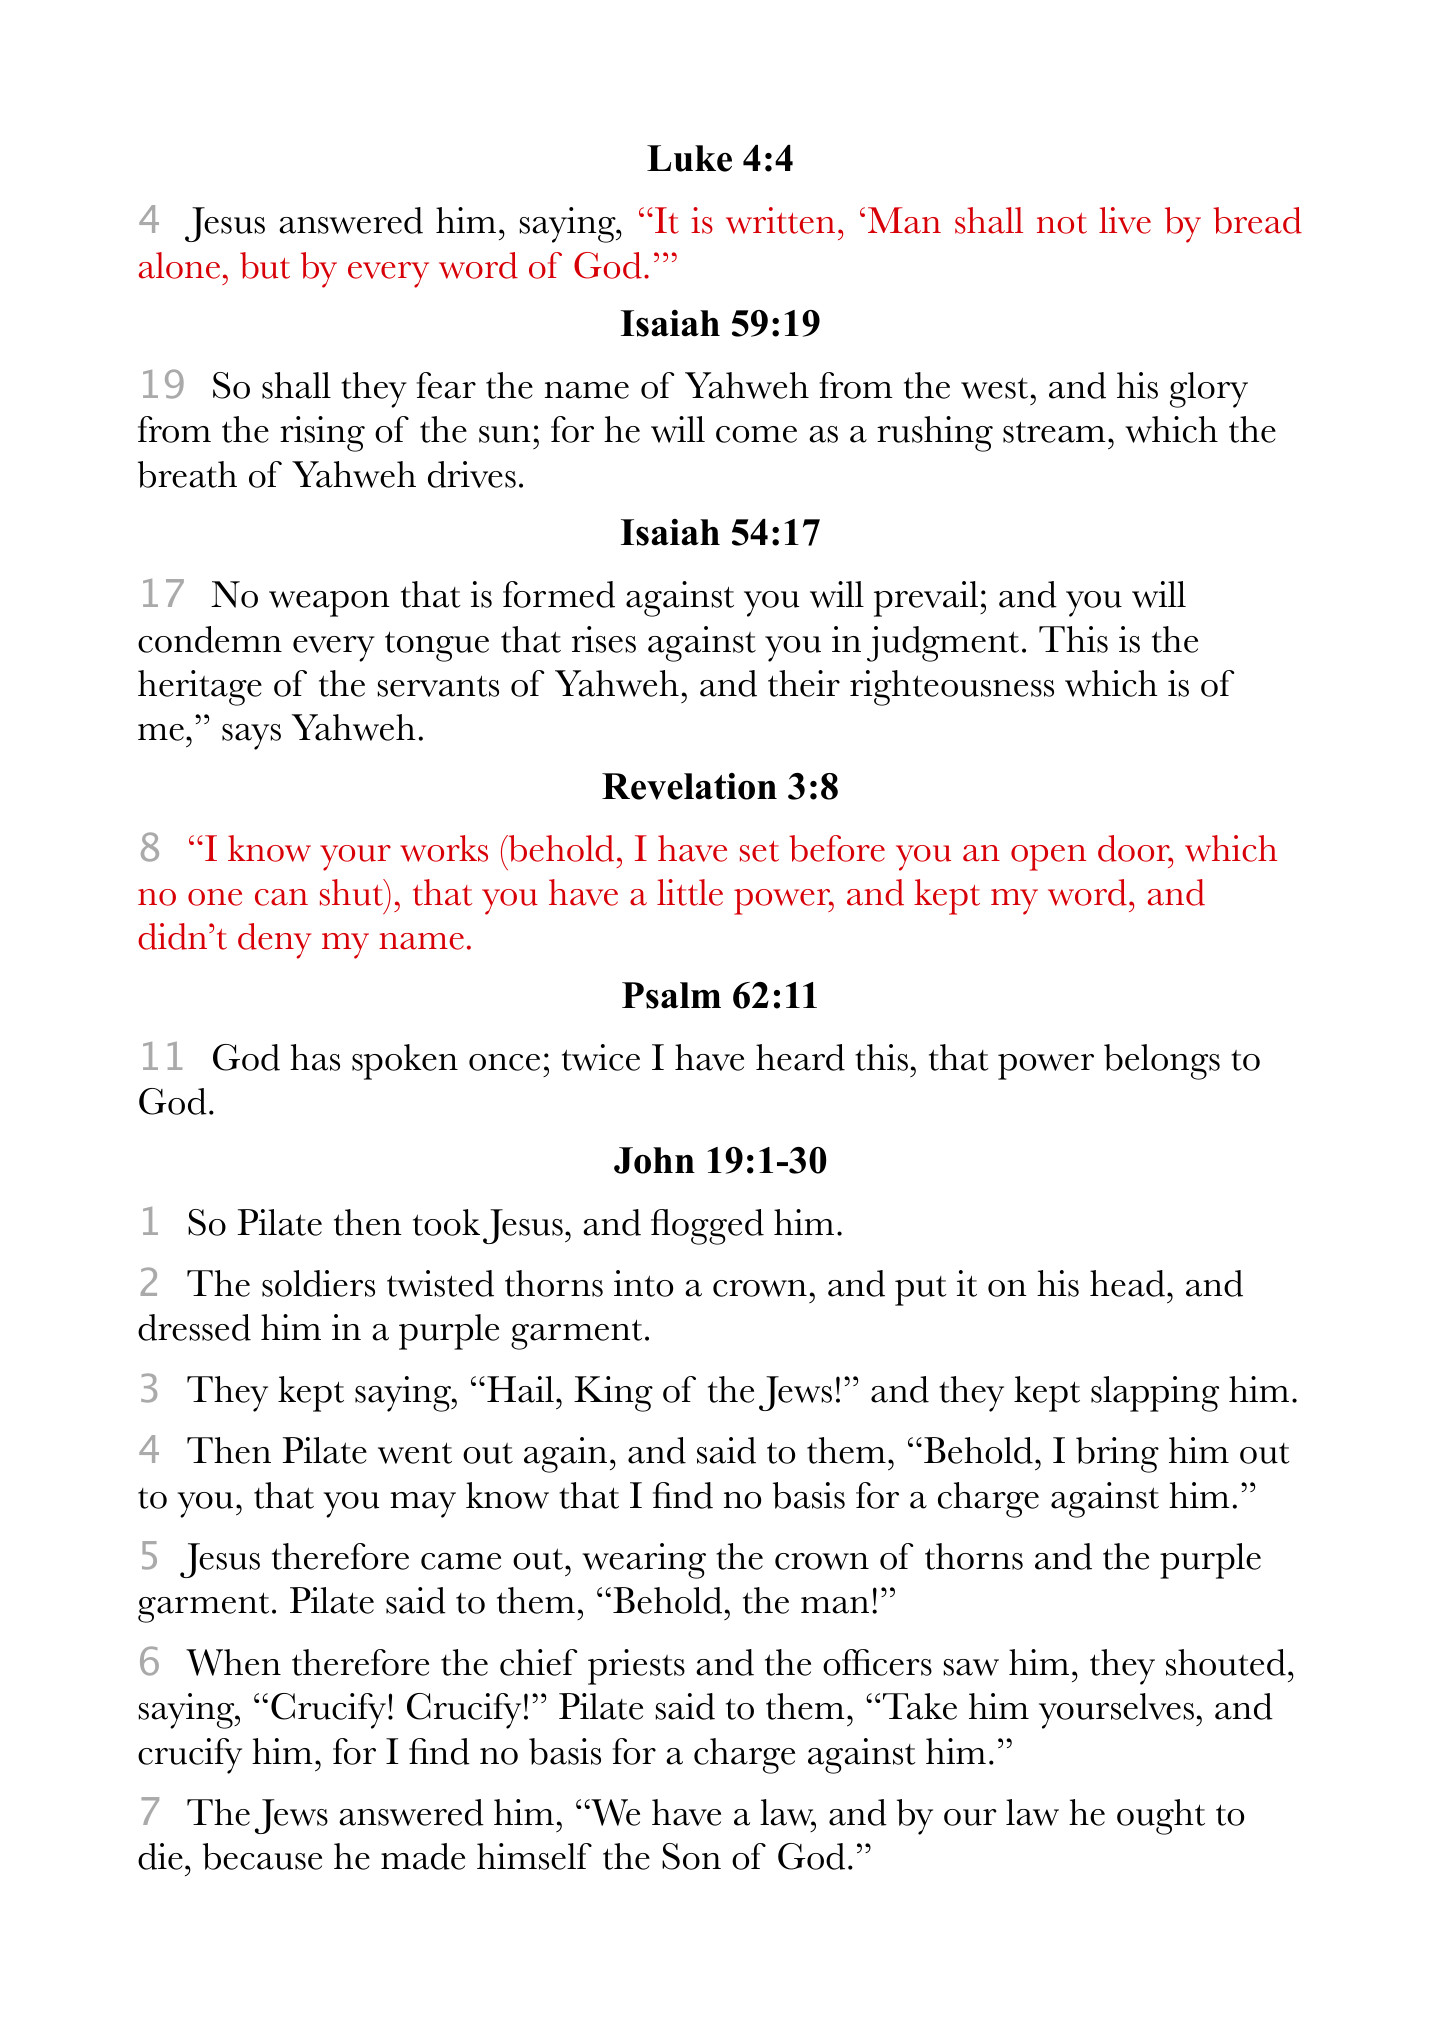  I want to click on live, so click(1125, 220).
